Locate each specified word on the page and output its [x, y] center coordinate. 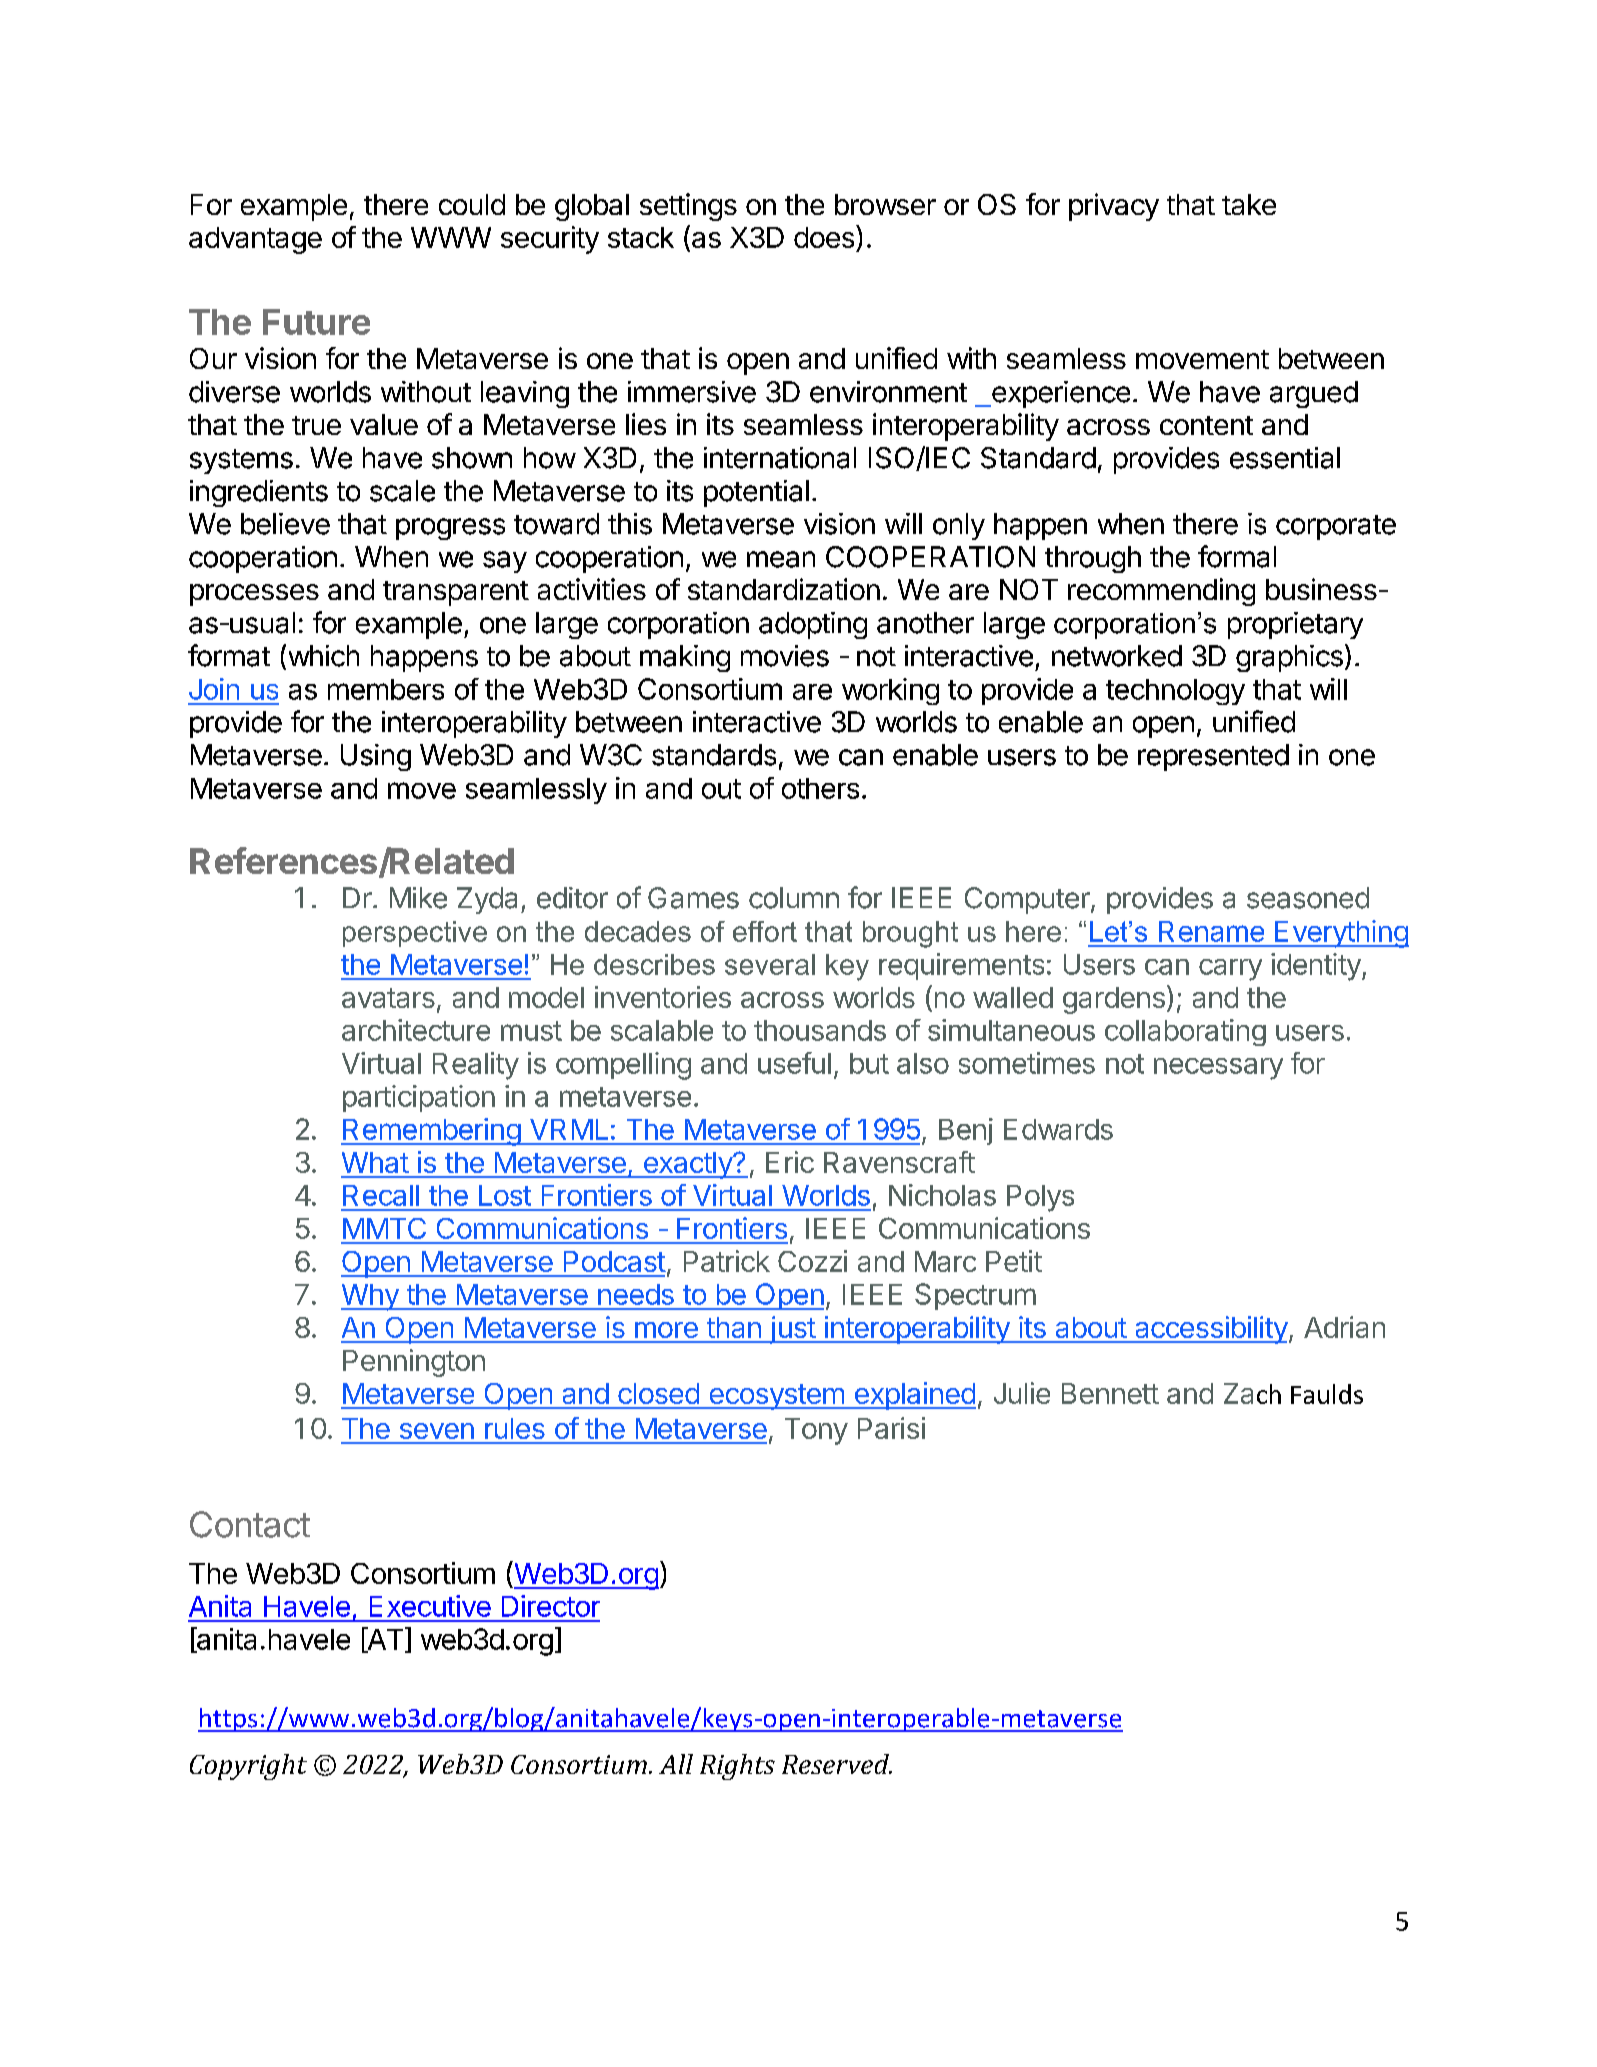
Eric [790, 1162]
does [824, 237]
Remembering [431, 1132]
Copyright [248, 1767]
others [820, 788]
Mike [418, 898]
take [1249, 204]
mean [781, 559]
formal [1237, 556]
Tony [816, 1431]
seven [437, 1431]
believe [285, 524]
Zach [1252, 1393]
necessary [1218, 1069]
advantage [255, 240]
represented [1213, 757]
